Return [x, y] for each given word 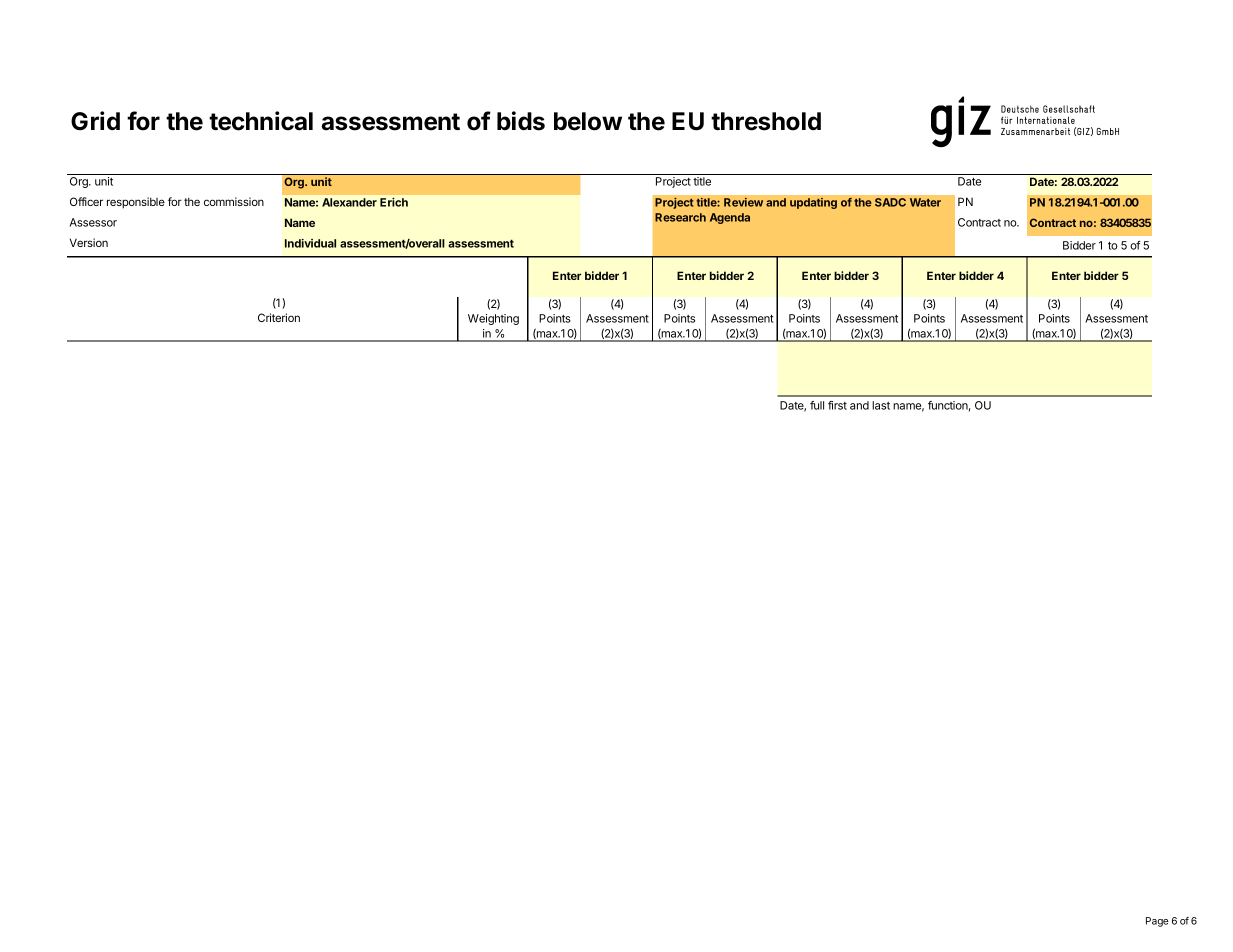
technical [261, 121]
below [588, 121]
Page [1157, 922]
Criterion [279, 317]
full [817, 405]
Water [925, 202]
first [837, 405]
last [881, 405]
